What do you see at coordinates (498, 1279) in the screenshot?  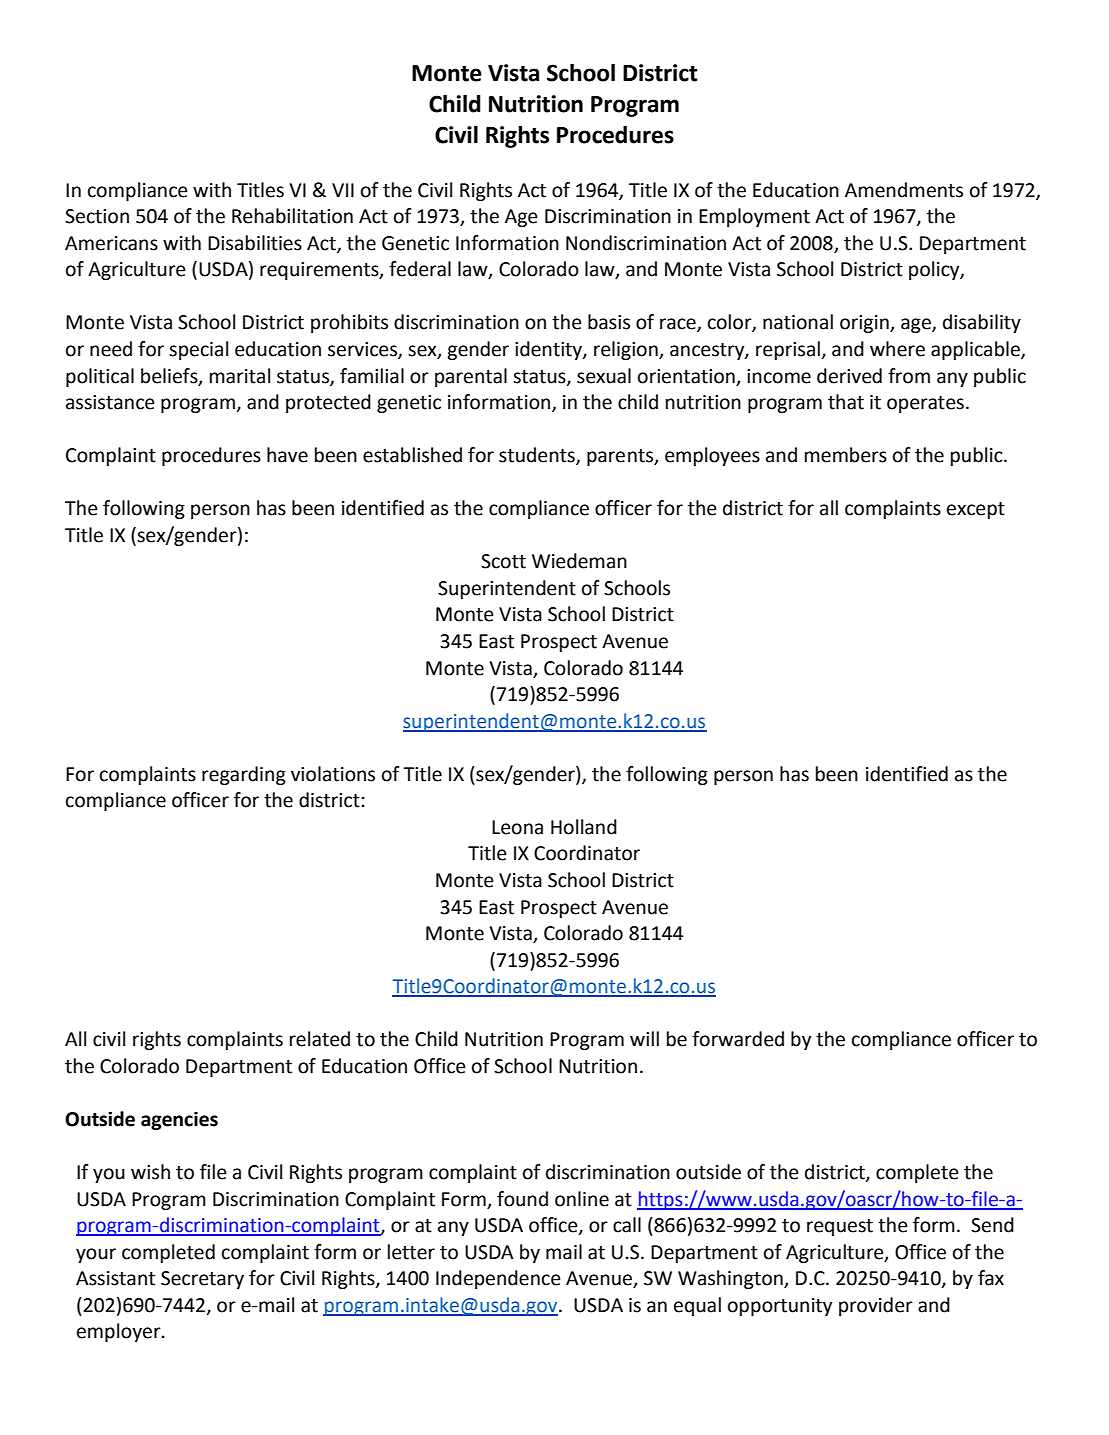 I see `Independence` at bounding box center [498, 1279].
